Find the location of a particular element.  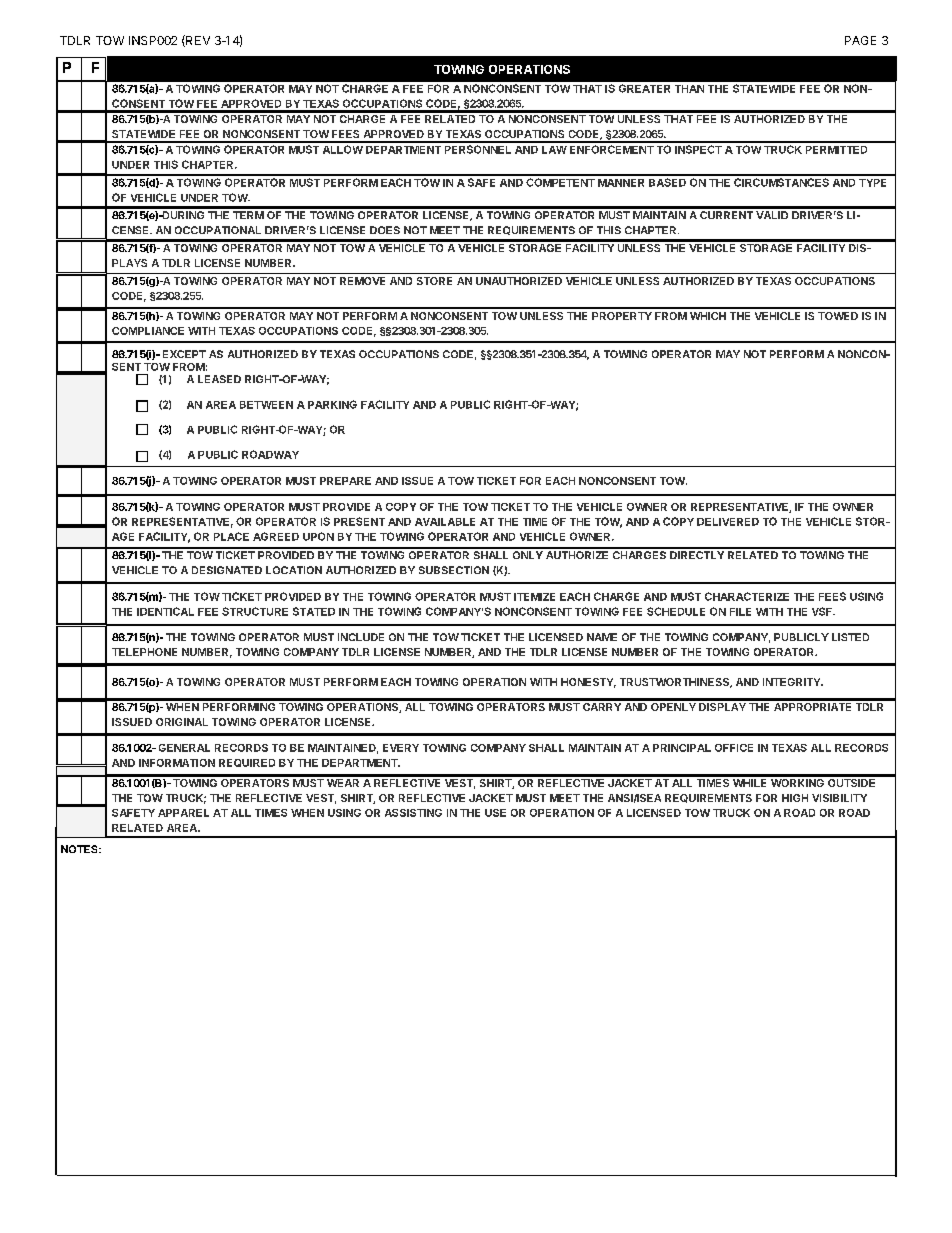

REMOVE is located at coordinates (362, 281).
